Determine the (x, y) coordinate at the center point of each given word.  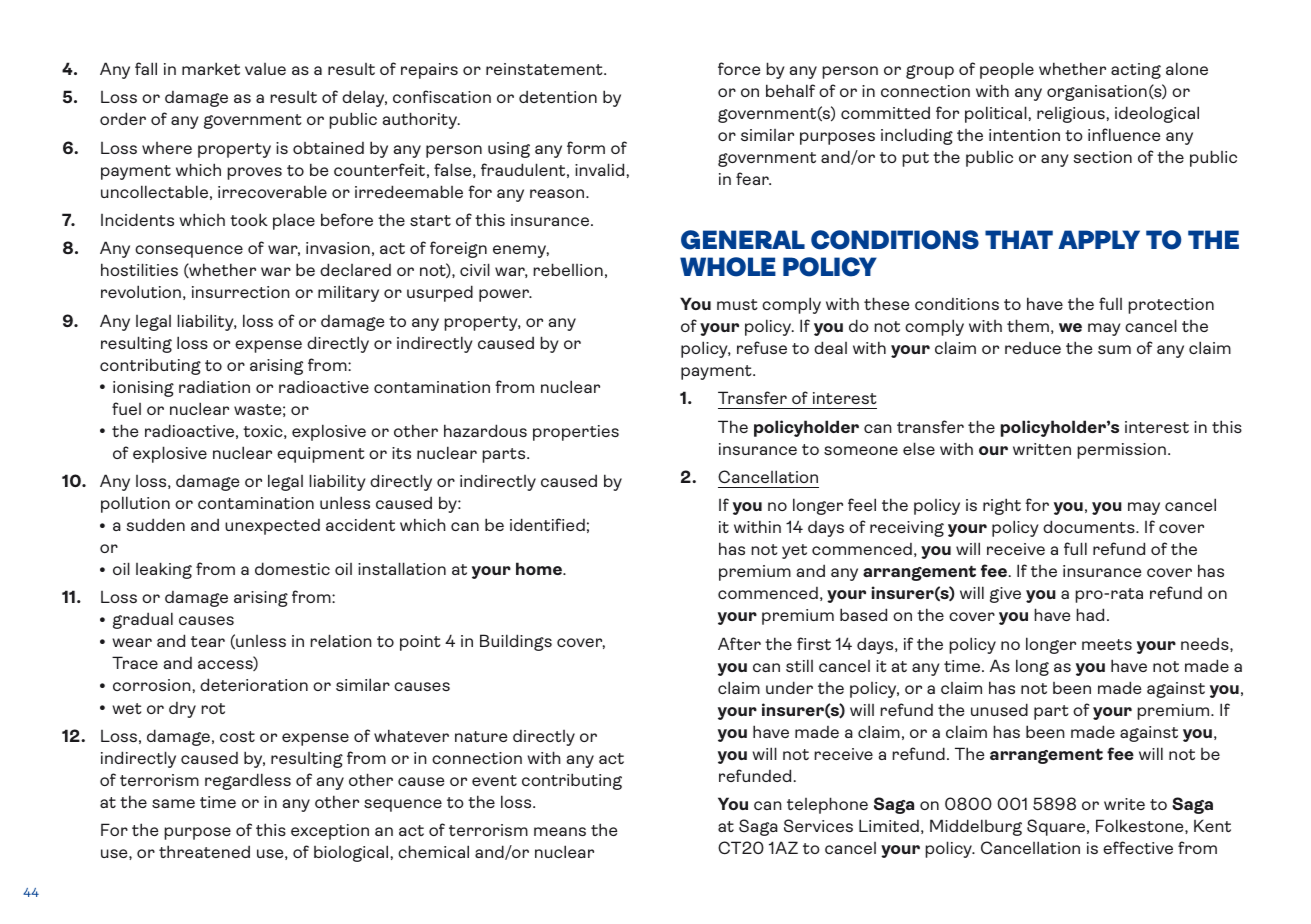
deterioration (254, 684)
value (265, 69)
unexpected (272, 527)
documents (1090, 526)
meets (1107, 644)
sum (1114, 349)
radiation (214, 387)
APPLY (1099, 239)
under (789, 687)
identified (547, 524)
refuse (762, 347)
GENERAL (743, 240)
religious (1071, 115)
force (739, 68)
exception (330, 832)
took (249, 219)
